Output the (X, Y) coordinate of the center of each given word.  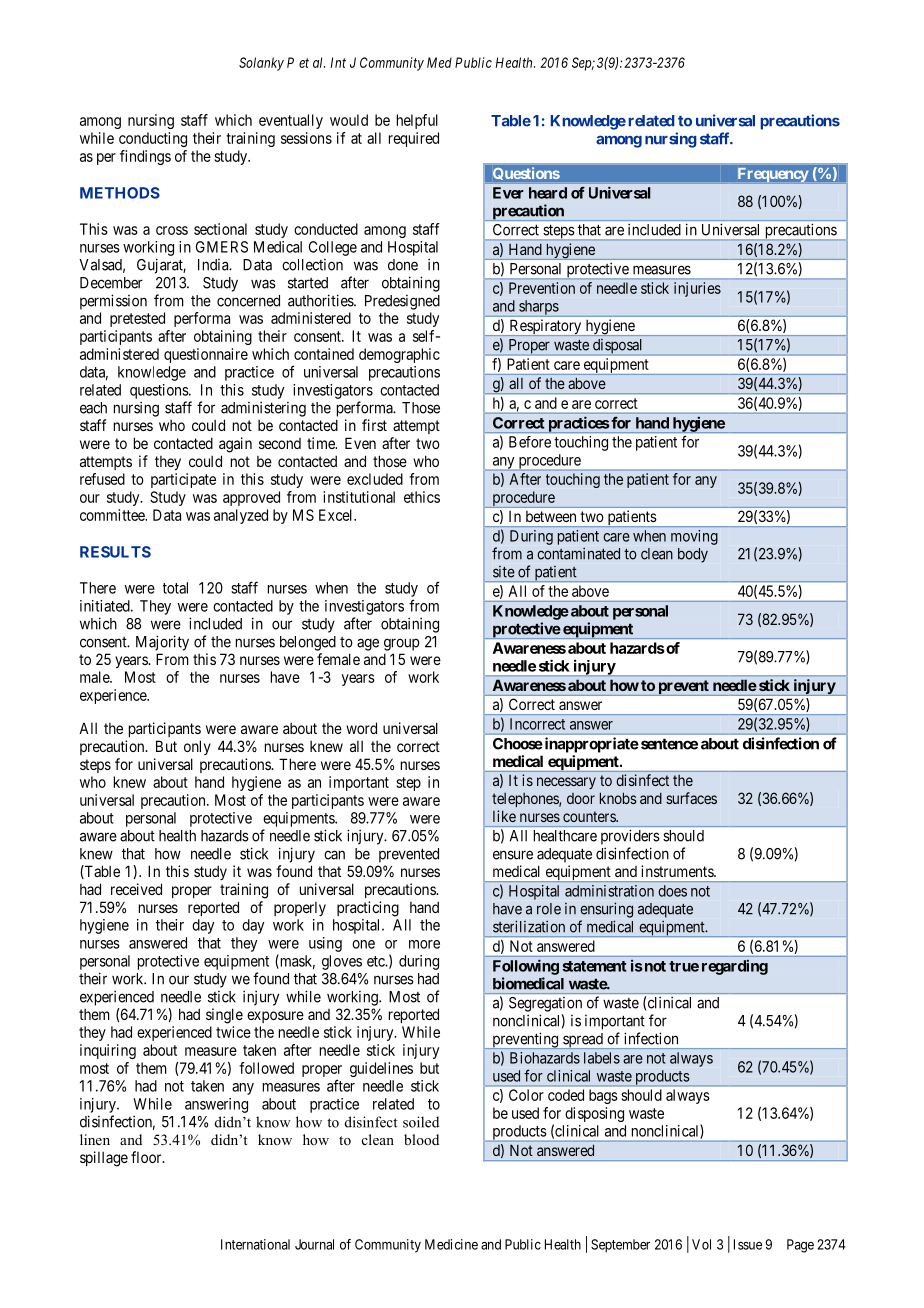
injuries (697, 289)
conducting (153, 139)
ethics (422, 497)
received (136, 889)
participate (183, 480)
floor (147, 1157)
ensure (513, 855)
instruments (678, 871)
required (414, 139)
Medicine (451, 1244)
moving (694, 537)
